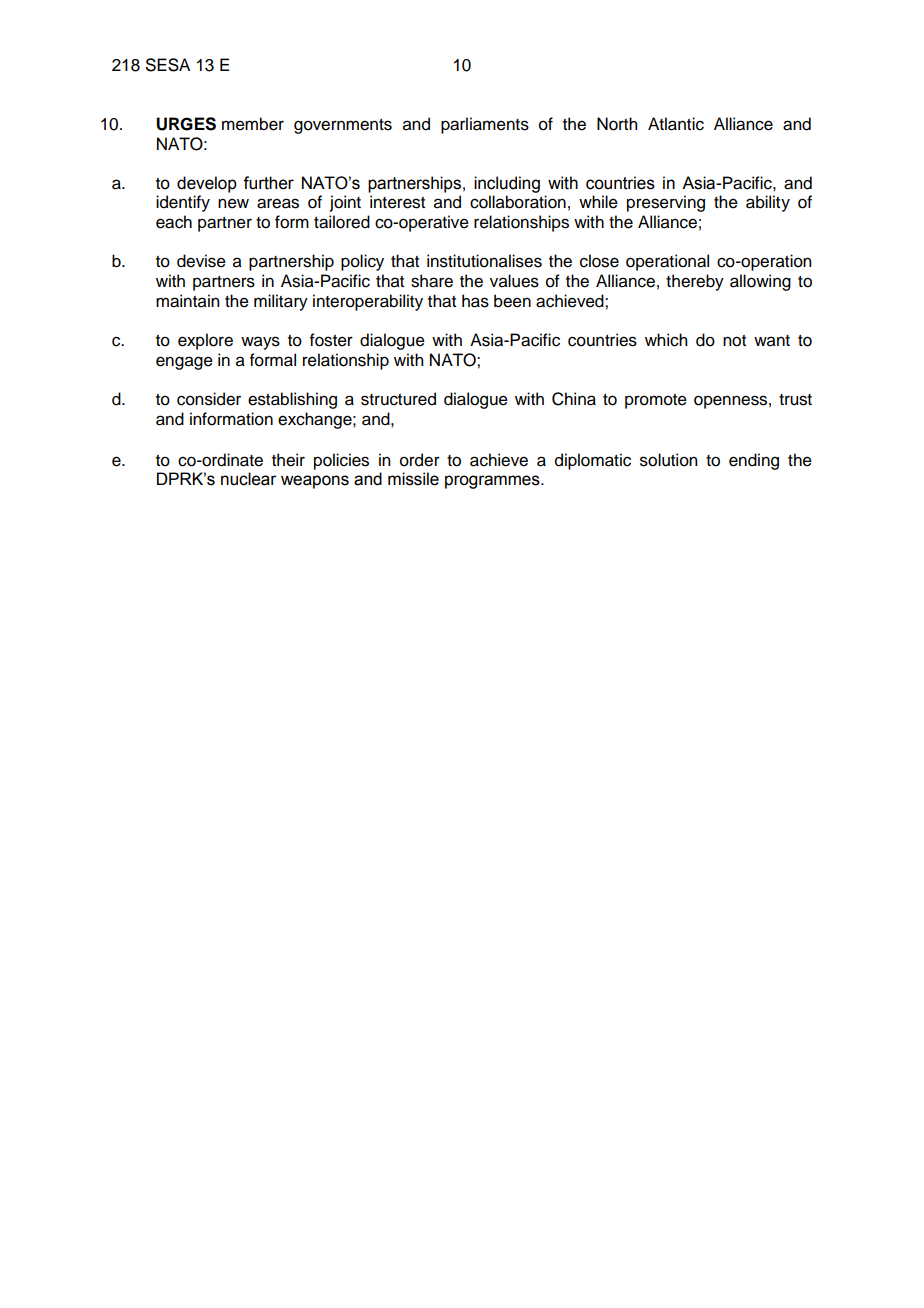 The width and height of the image is (924, 1308). I want to click on thereby, so click(695, 282).
